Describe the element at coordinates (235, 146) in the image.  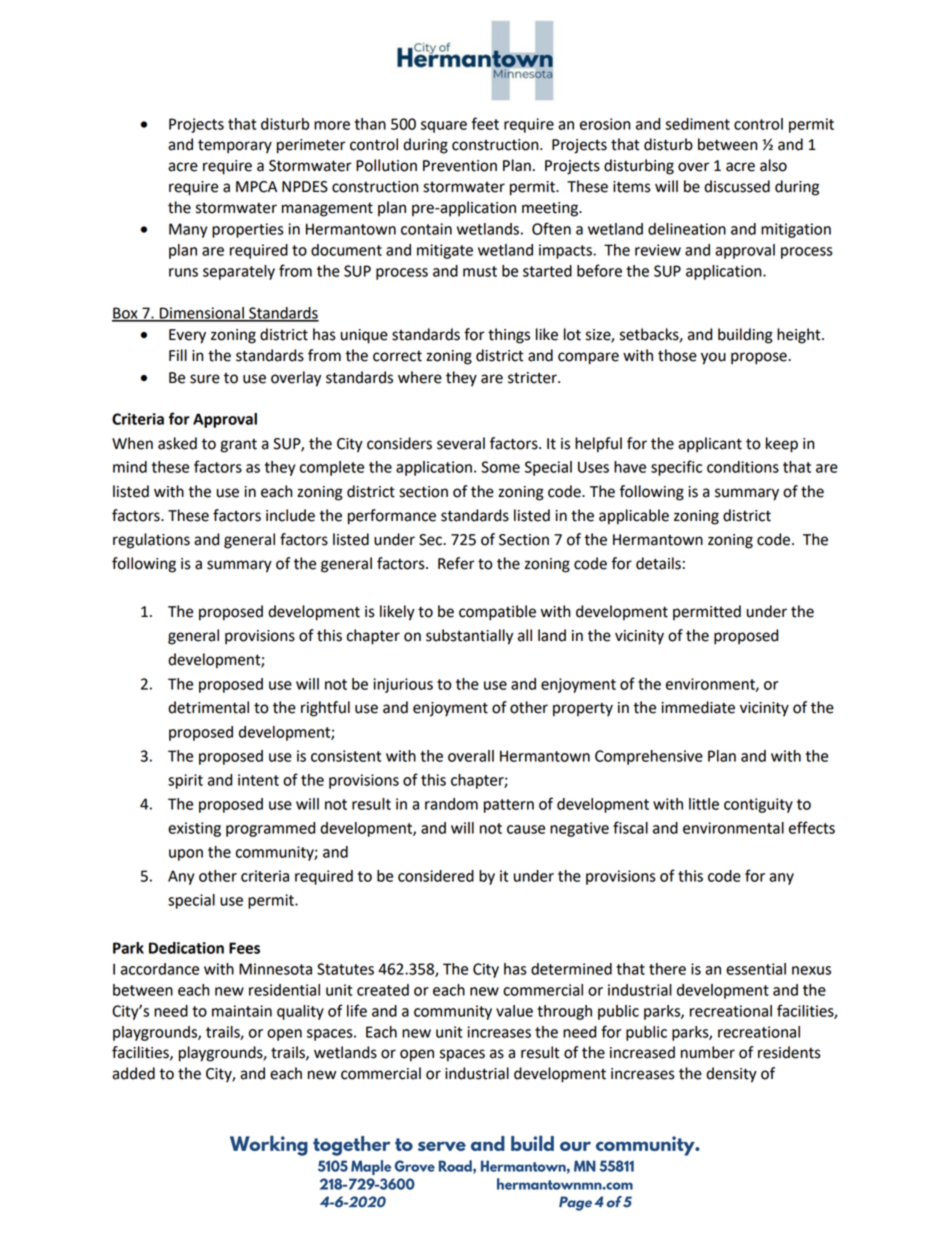
I see `temporary` at that location.
